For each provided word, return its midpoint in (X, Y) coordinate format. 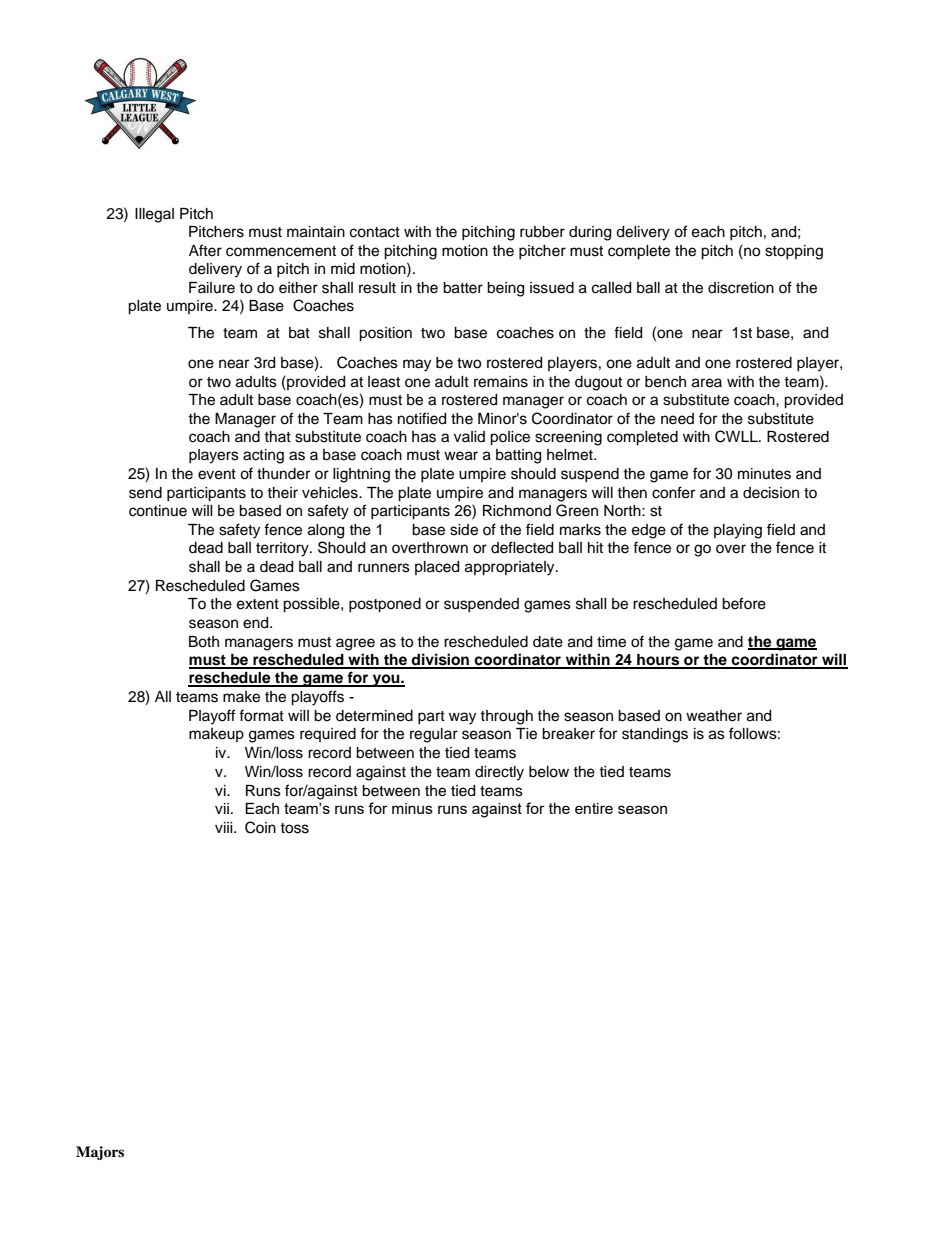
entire (594, 808)
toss (294, 828)
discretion (741, 288)
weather (714, 716)
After (205, 250)
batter (463, 288)
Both (204, 642)
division (441, 660)
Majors (100, 1153)
